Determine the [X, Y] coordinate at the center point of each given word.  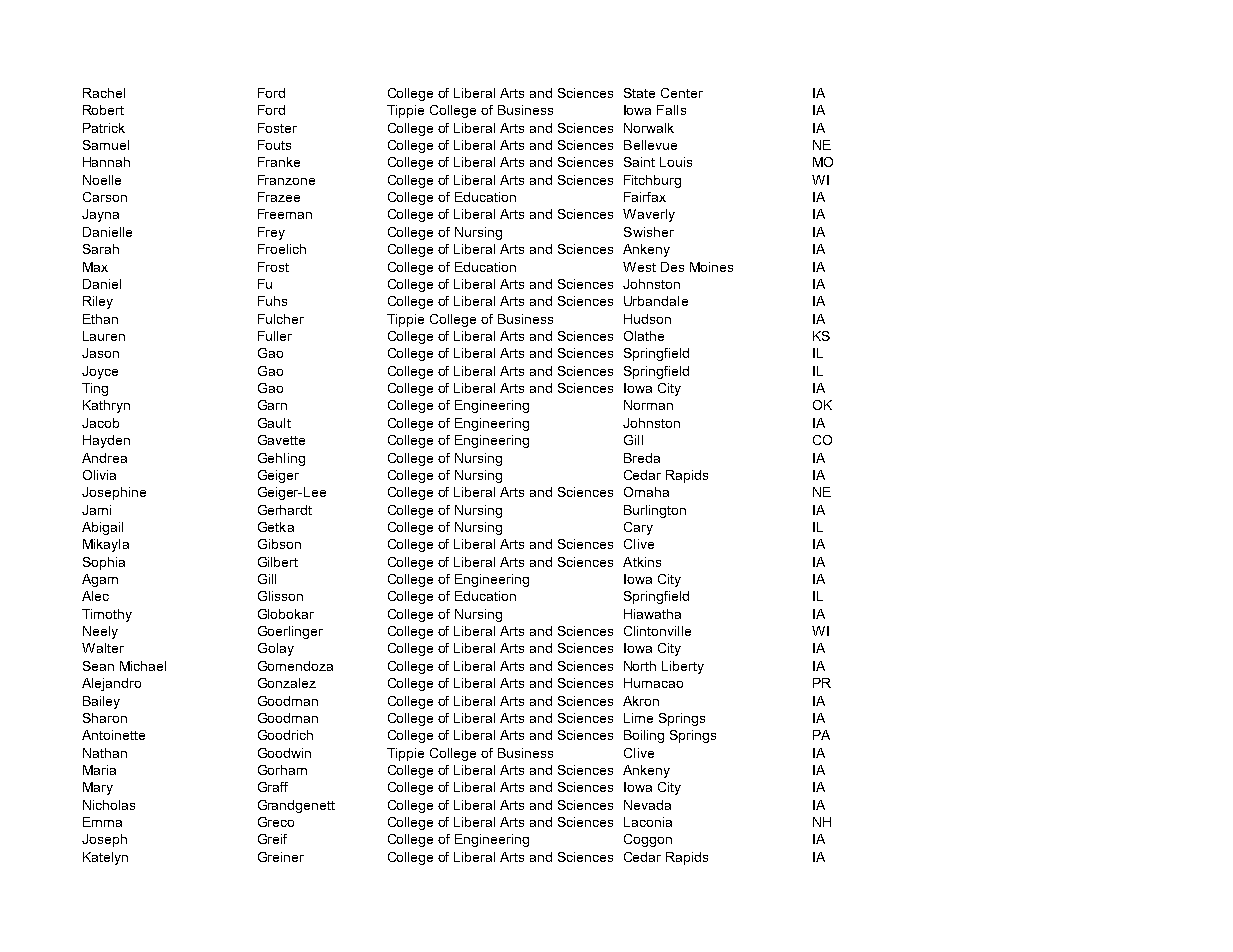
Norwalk [649, 128]
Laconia [648, 822]
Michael [143, 666]
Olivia [99, 475]
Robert [103, 110]
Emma [102, 822]
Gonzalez [287, 683]
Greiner [281, 857]
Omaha [646, 492]
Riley [98, 302]
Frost [273, 267]
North [640, 666]
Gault [274, 423]
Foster [277, 128]
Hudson [647, 319]
